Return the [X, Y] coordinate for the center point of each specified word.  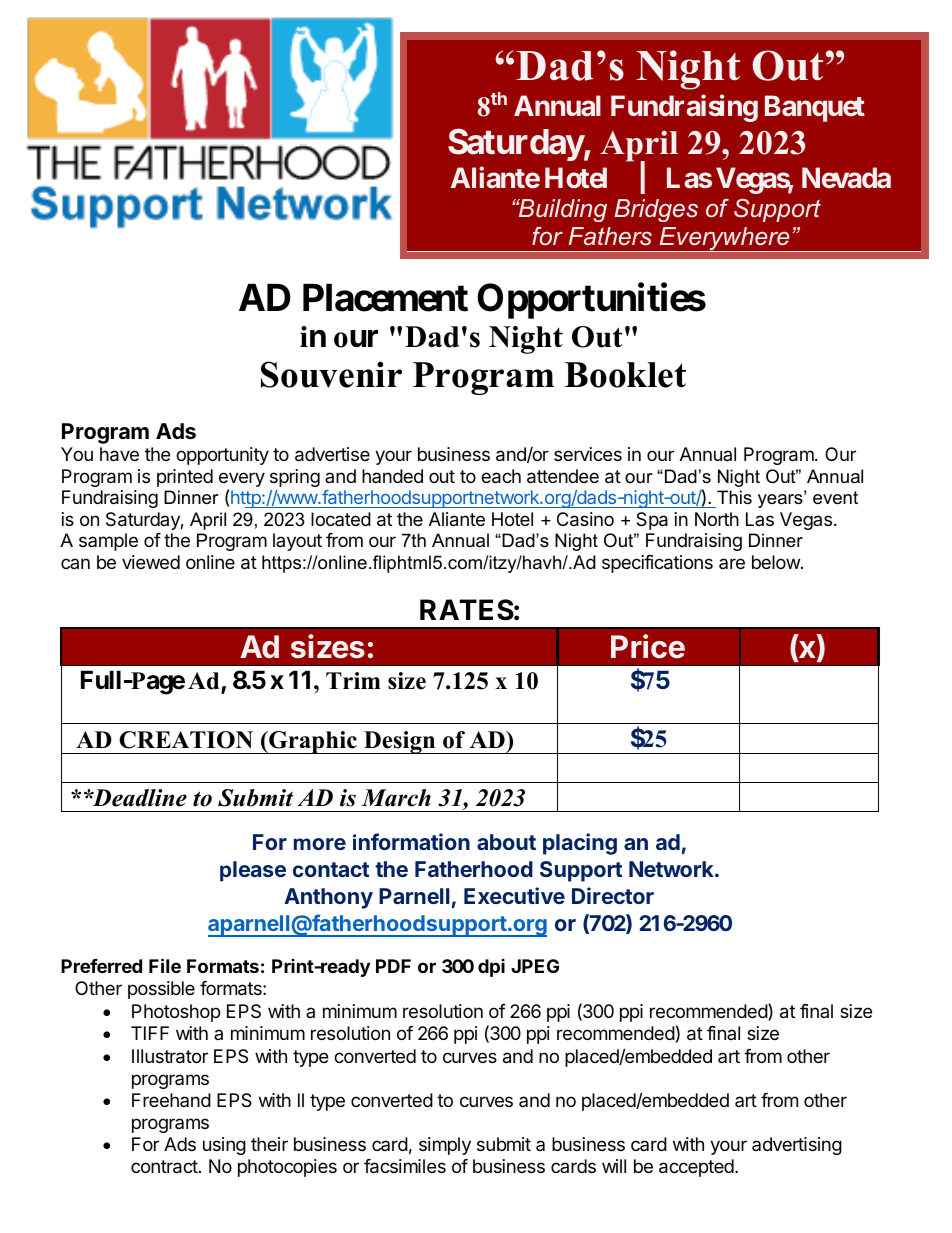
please [253, 871]
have [119, 454]
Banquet [815, 108]
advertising [797, 1146]
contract [164, 1167]
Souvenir [331, 374]
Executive [514, 895]
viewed [151, 562]
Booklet [625, 375]
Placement [385, 298]
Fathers [610, 236]
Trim [353, 680]
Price [648, 646]
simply [445, 1146]
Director [613, 895]
